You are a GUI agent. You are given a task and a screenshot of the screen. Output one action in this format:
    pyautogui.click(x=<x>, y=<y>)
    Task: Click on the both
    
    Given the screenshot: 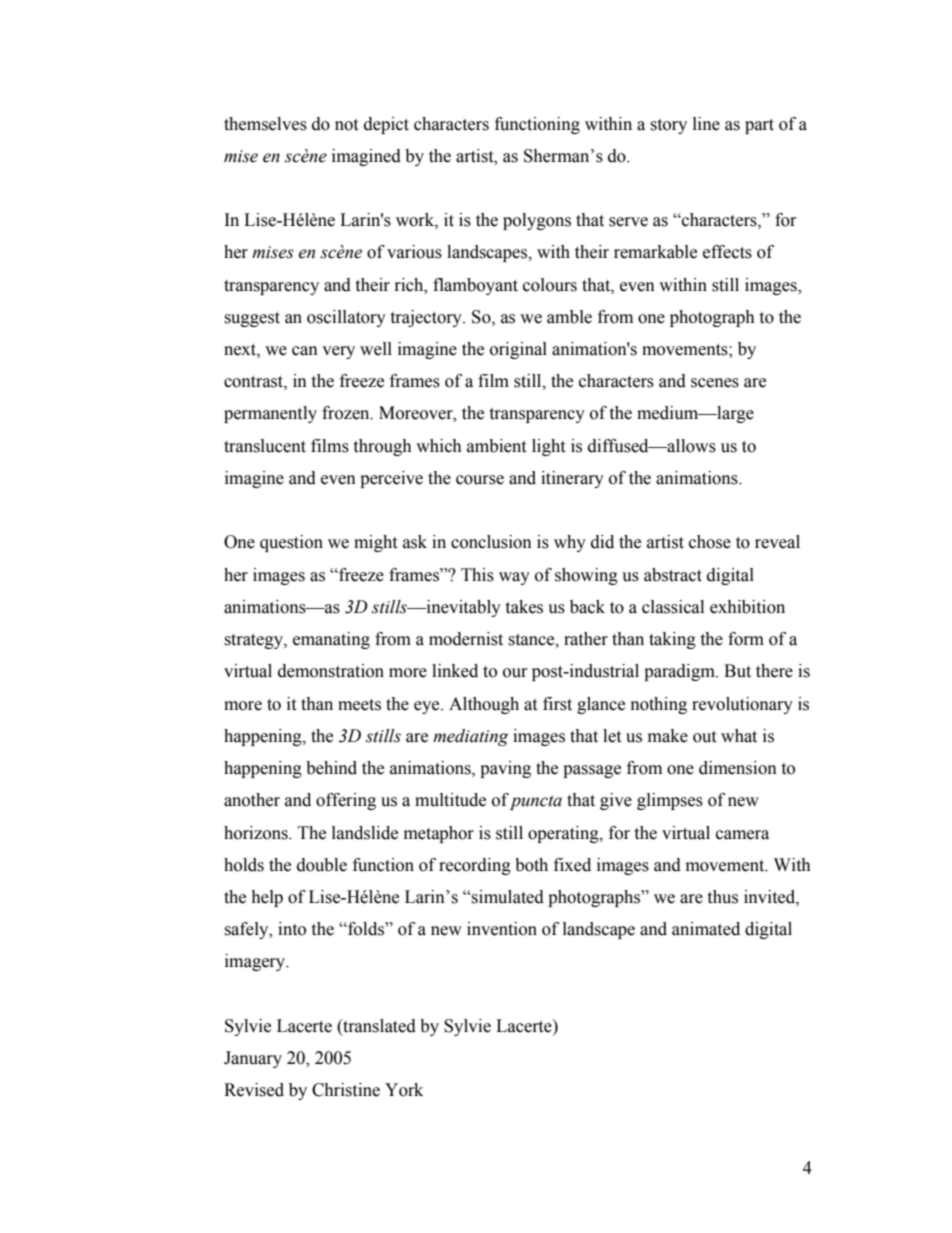 What is the action you would take?
    pyautogui.click(x=531, y=865)
